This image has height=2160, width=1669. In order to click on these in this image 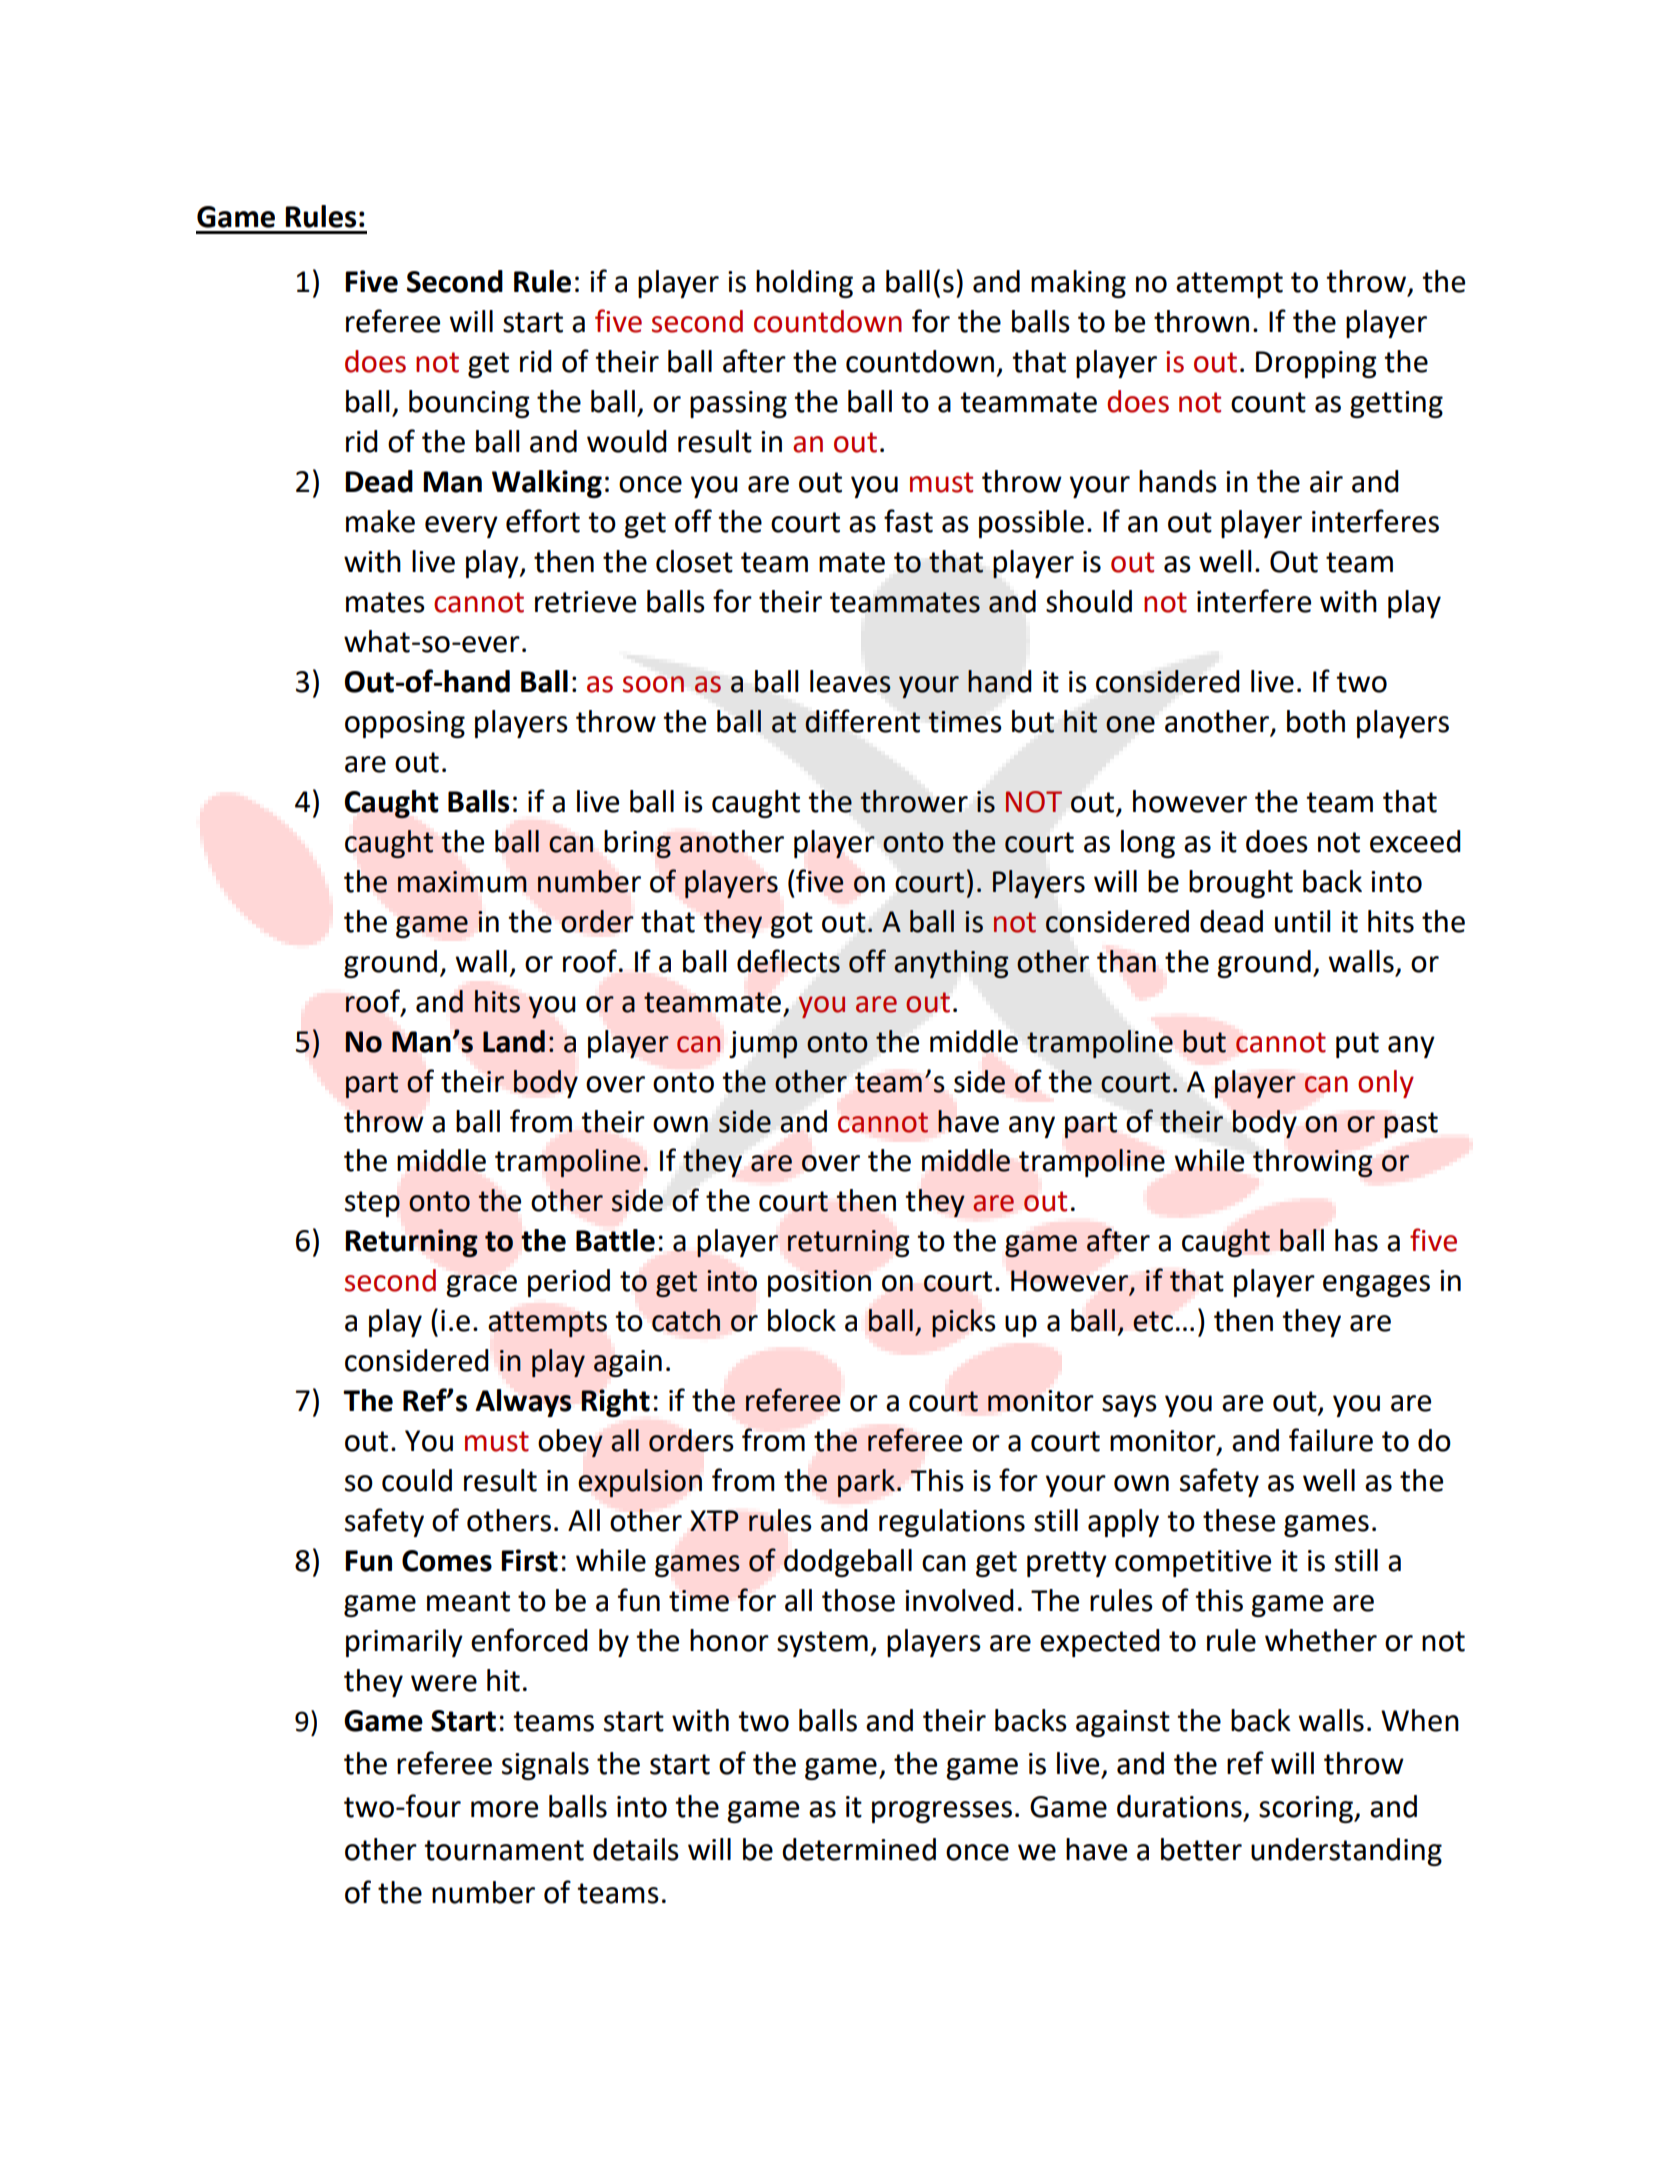, I will do `click(1239, 1520)`.
